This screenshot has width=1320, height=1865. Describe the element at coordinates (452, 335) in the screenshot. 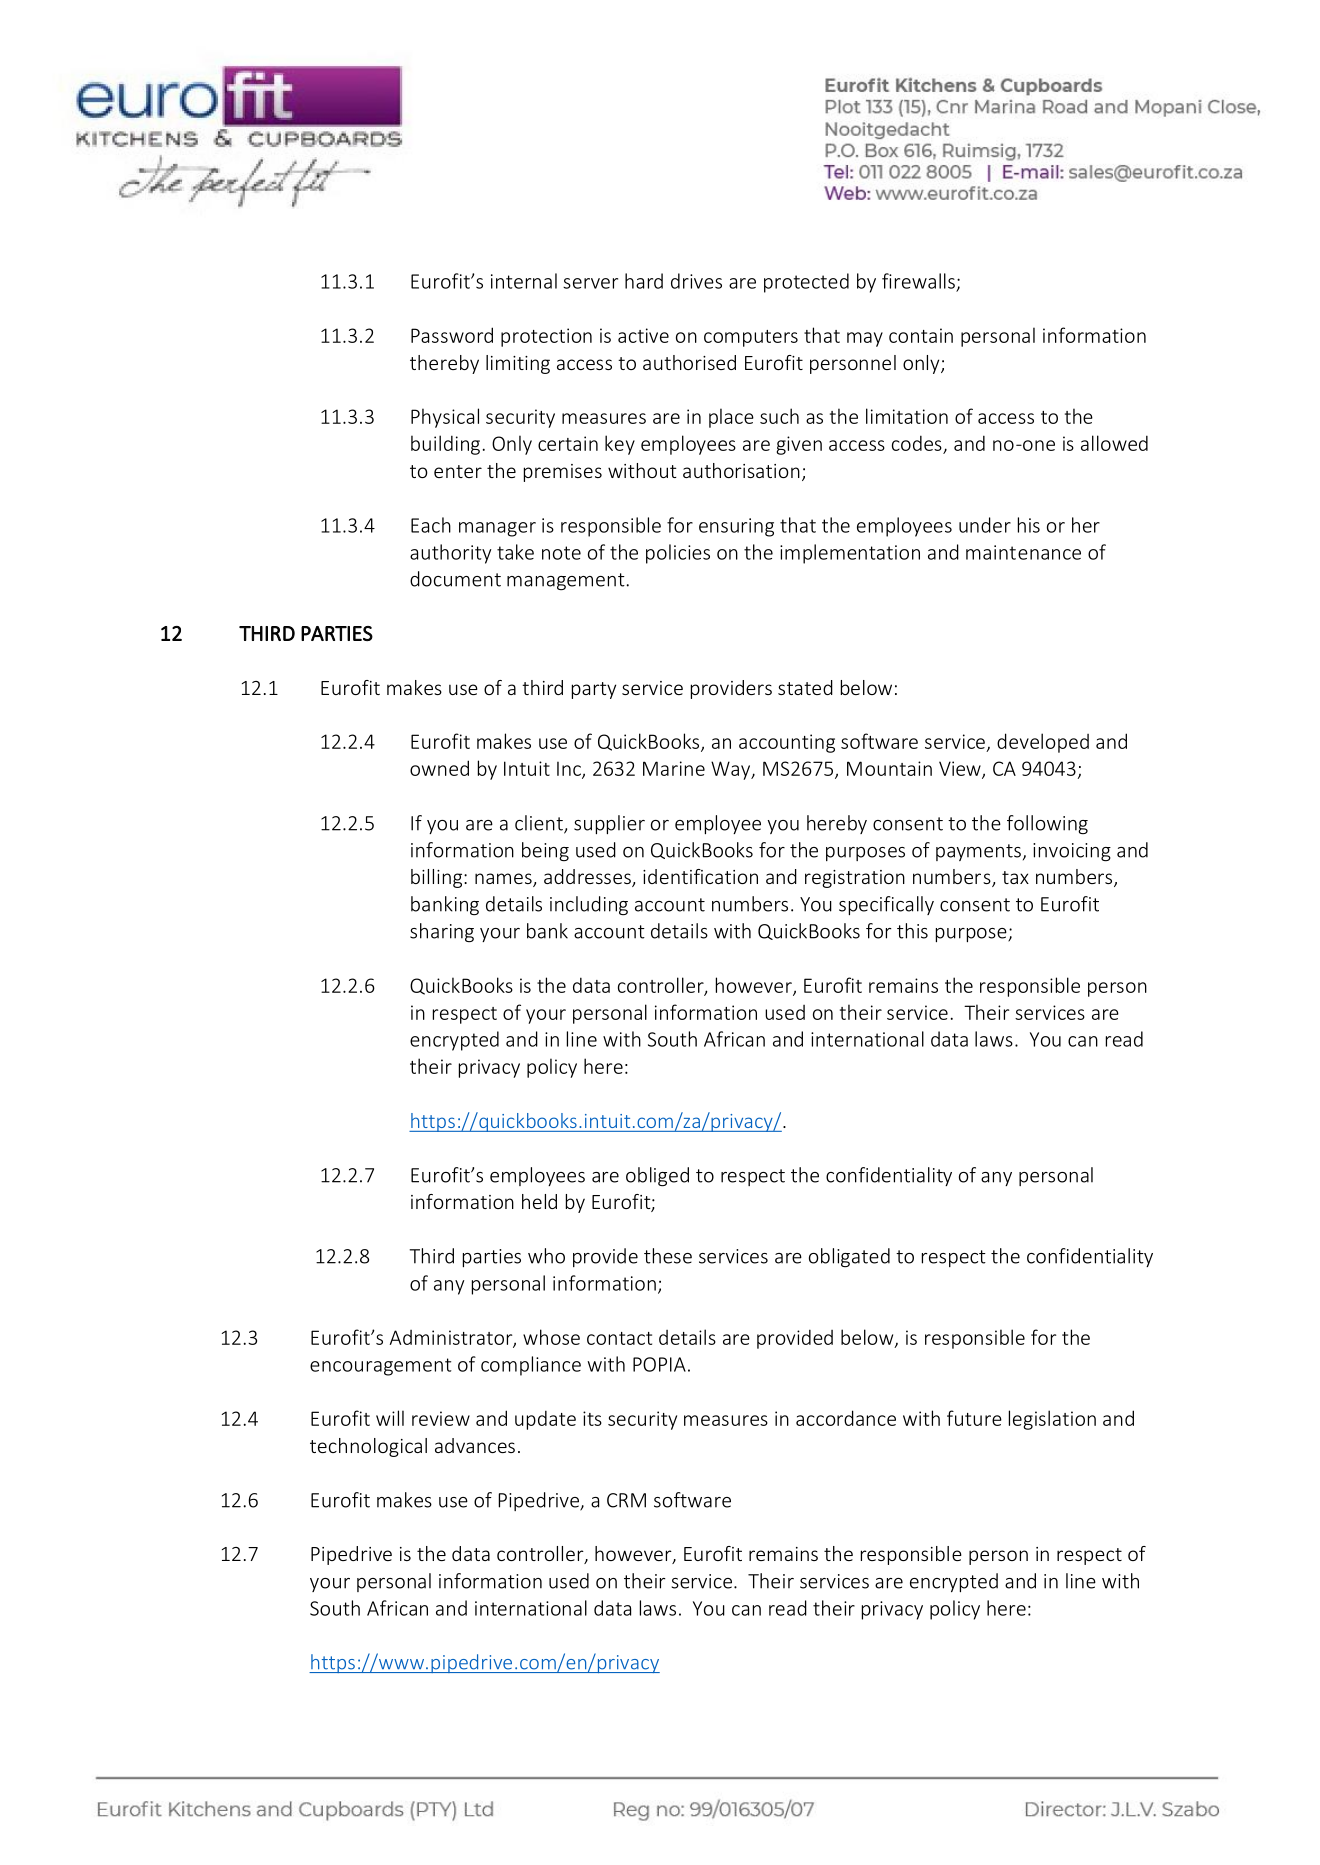

I see `Password` at that location.
